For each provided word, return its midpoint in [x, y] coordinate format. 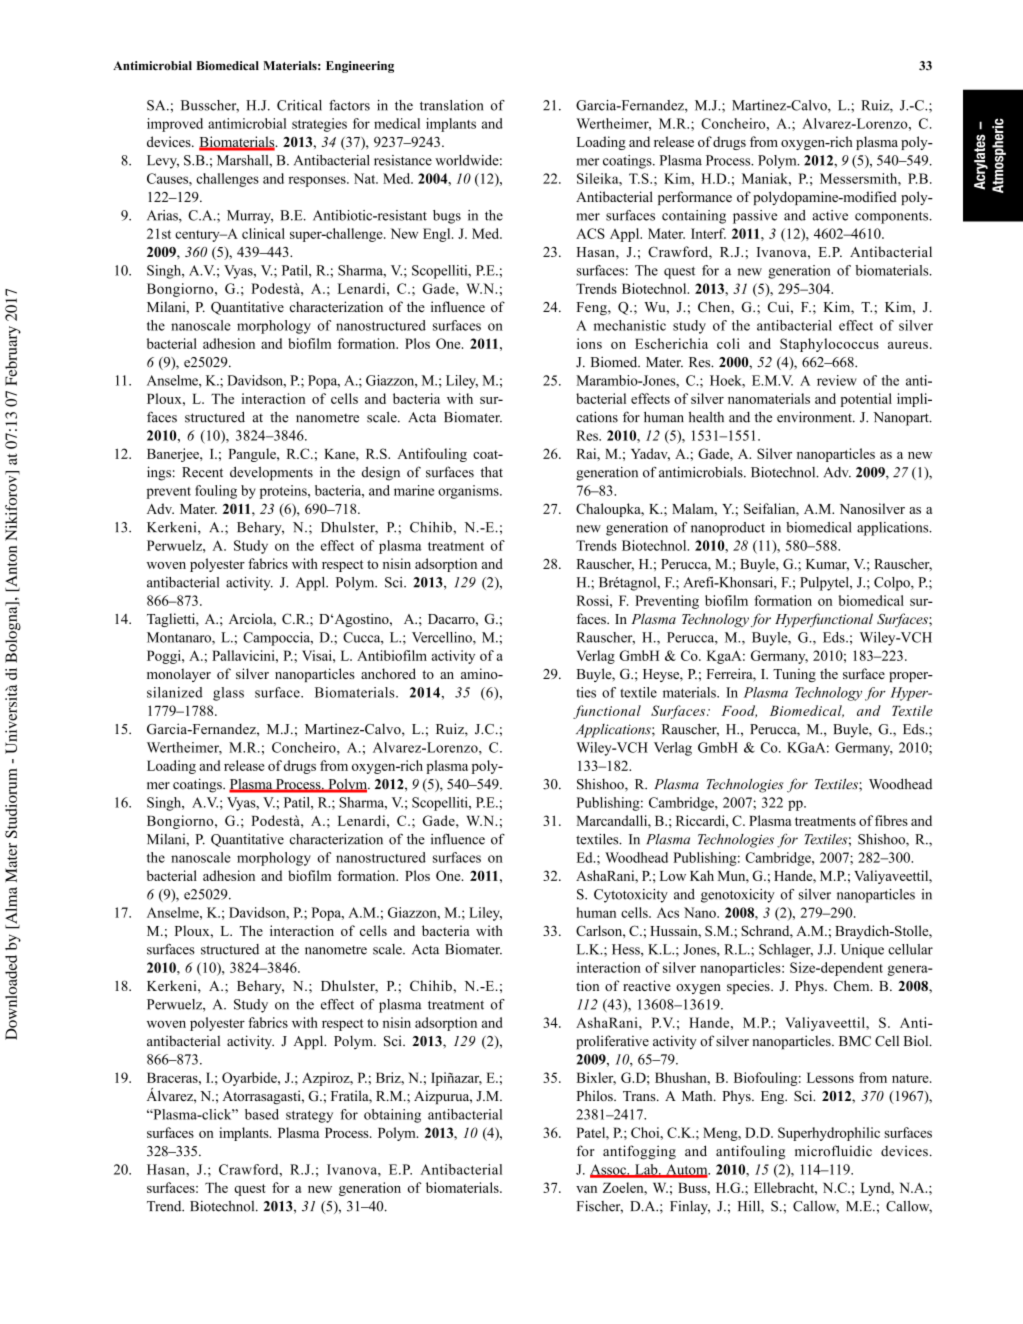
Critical [299, 105]
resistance [403, 160]
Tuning [794, 675]
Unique [862, 951]
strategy [309, 1117]
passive [755, 217]
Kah [702, 875]
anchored [388, 673]
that [492, 471]
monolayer [179, 675]
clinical [263, 233]
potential [866, 400]
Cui [780, 307]
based [262, 1114]
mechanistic [630, 325]
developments [271, 473]
